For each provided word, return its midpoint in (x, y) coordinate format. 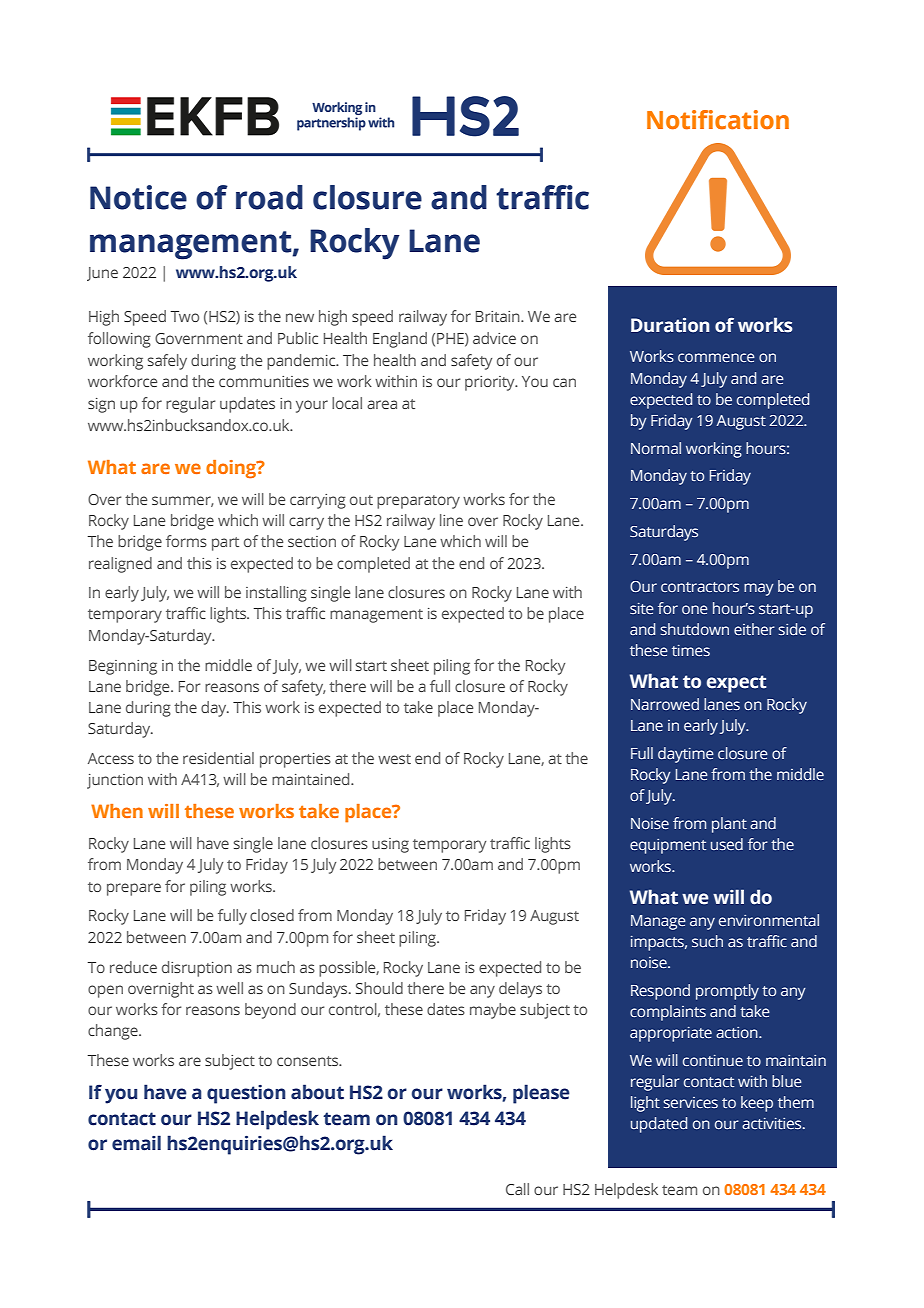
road (269, 197)
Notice (138, 197)
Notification (718, 120)
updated (659, 1125)
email (136, 1143)
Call (517, 1189)
